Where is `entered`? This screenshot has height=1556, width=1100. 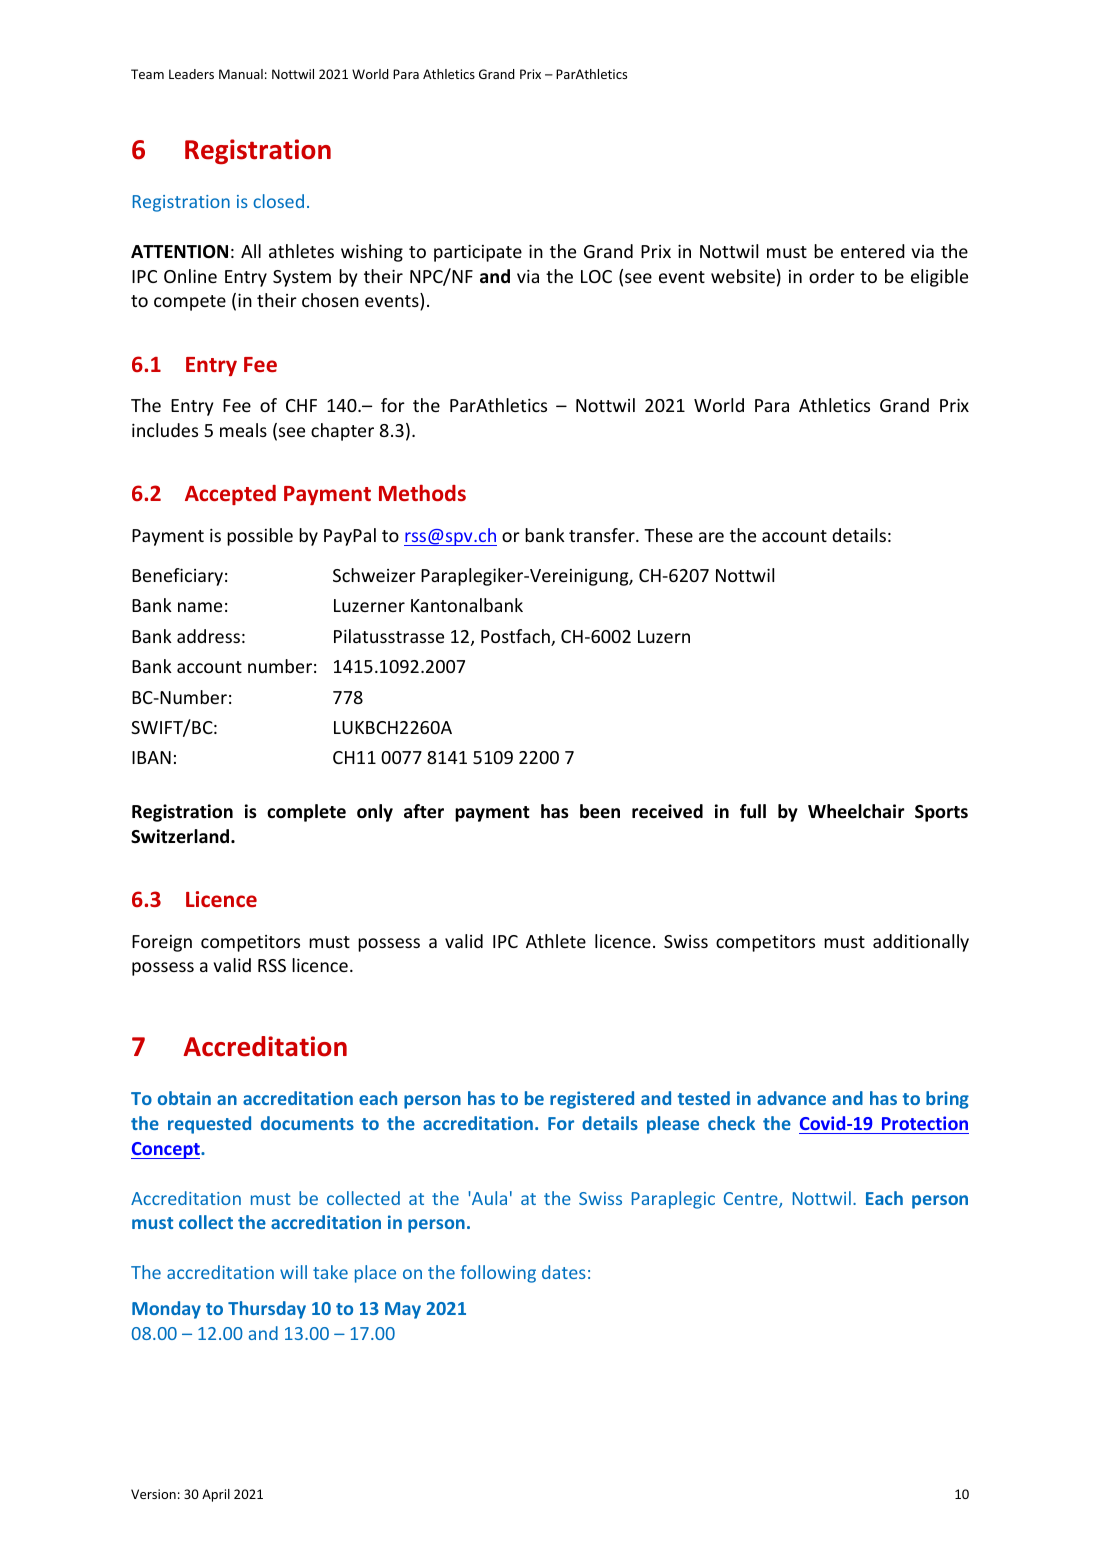
entered is located at coordinates (873, 251).
